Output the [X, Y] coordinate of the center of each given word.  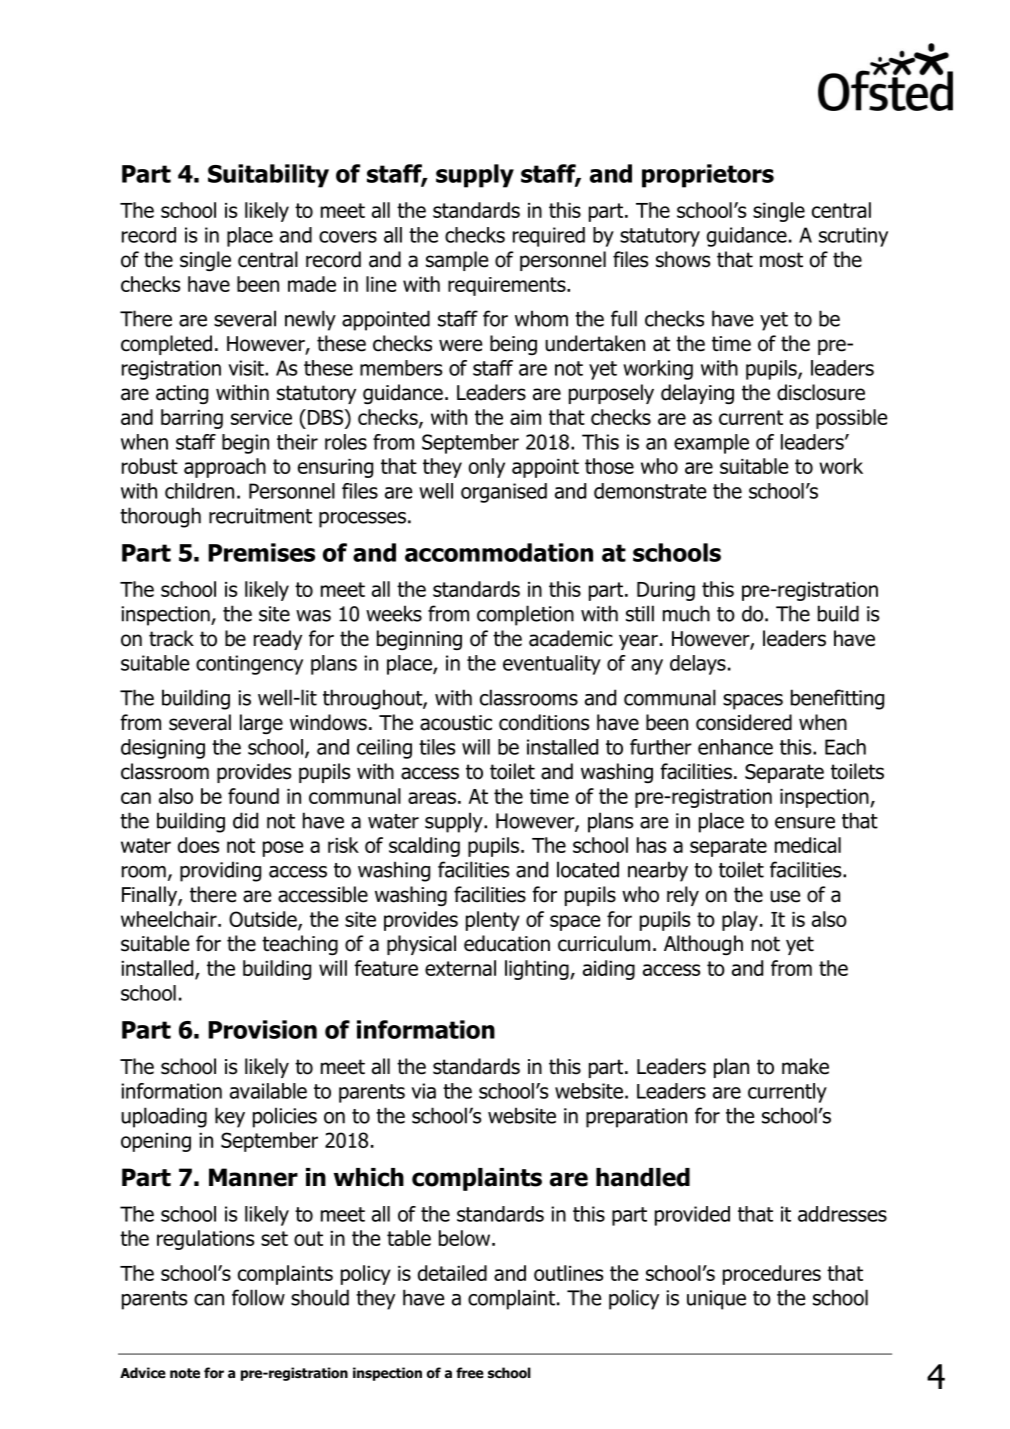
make [805, 1066]
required [549, 237]
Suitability [268, 176]
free [470, 1372]
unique [716, 1300]
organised [504, 493]
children [199, 491]
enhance [735, 747]
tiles [437, 747]
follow [258, 1297]
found [253, 796]
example [711, 444]
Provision [262, 1029]
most [781, 260]
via [423, 1091]
